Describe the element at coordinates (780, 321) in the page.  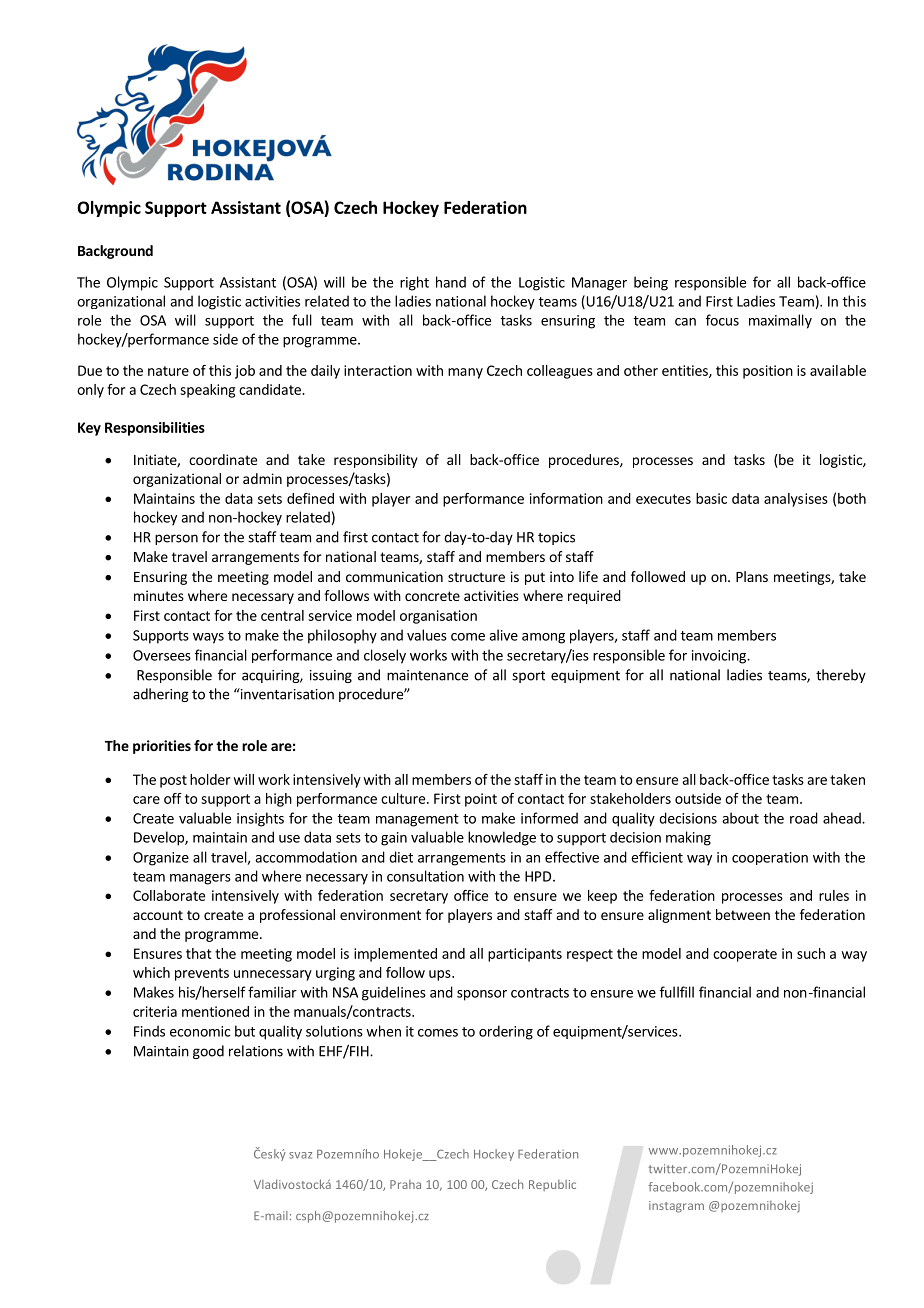
I see `maximally` at that location.
